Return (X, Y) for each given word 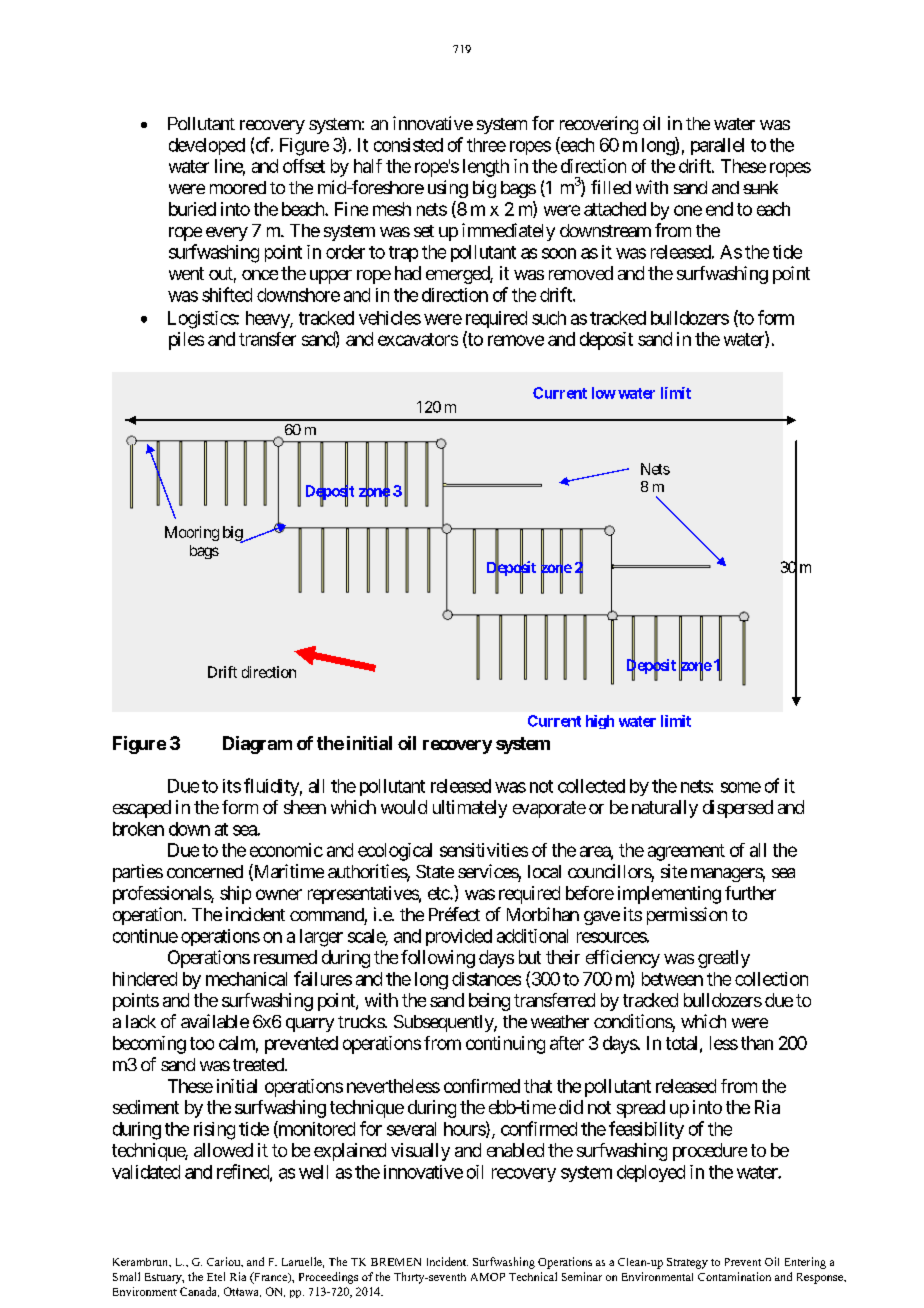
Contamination (734, 1276)
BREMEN (396, 1262)
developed (207, 146)
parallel (717, 146)
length (486, 168)
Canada (199, 1292)
